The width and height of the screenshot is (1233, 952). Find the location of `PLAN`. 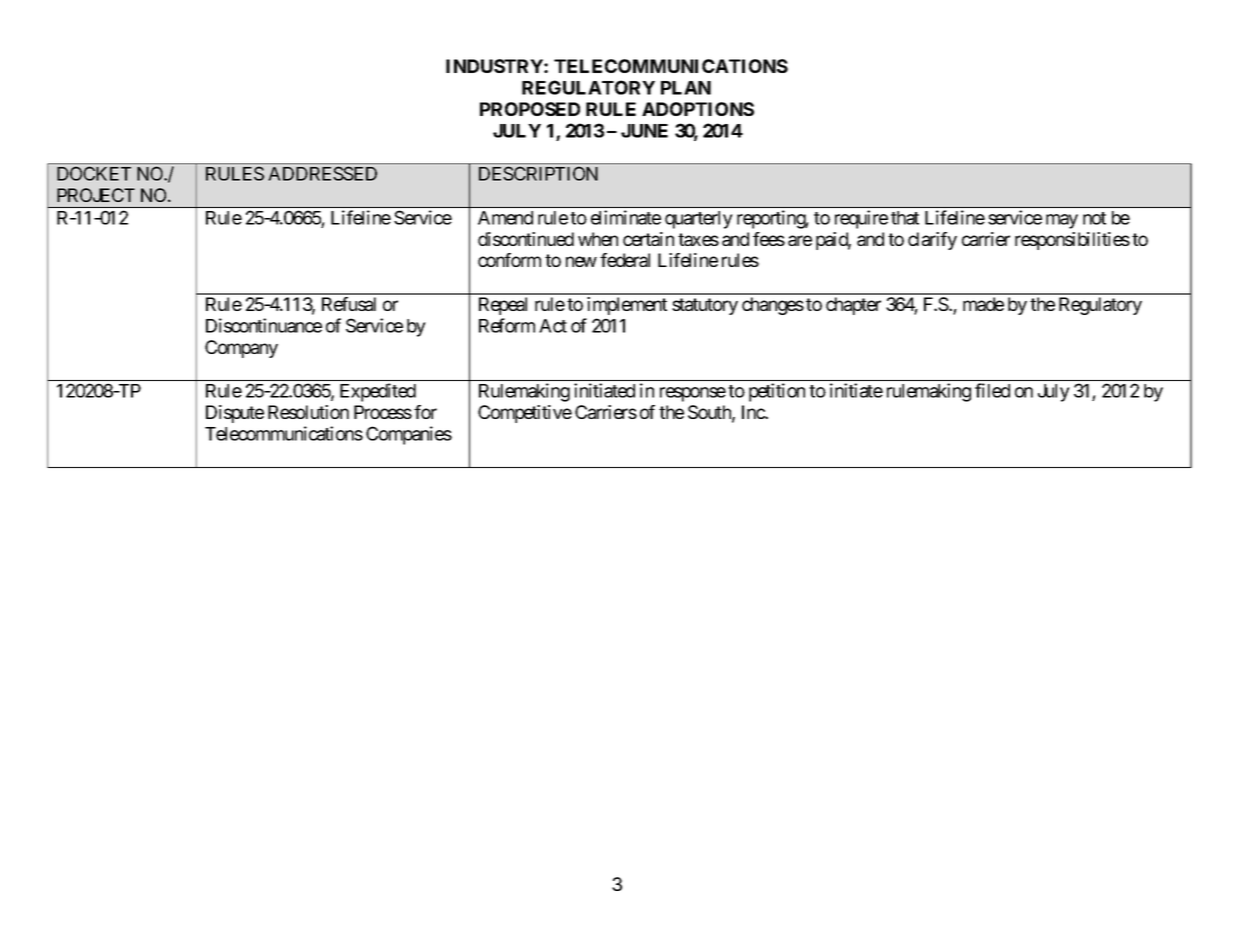

PLAN is located at coordinates (686, 88).
